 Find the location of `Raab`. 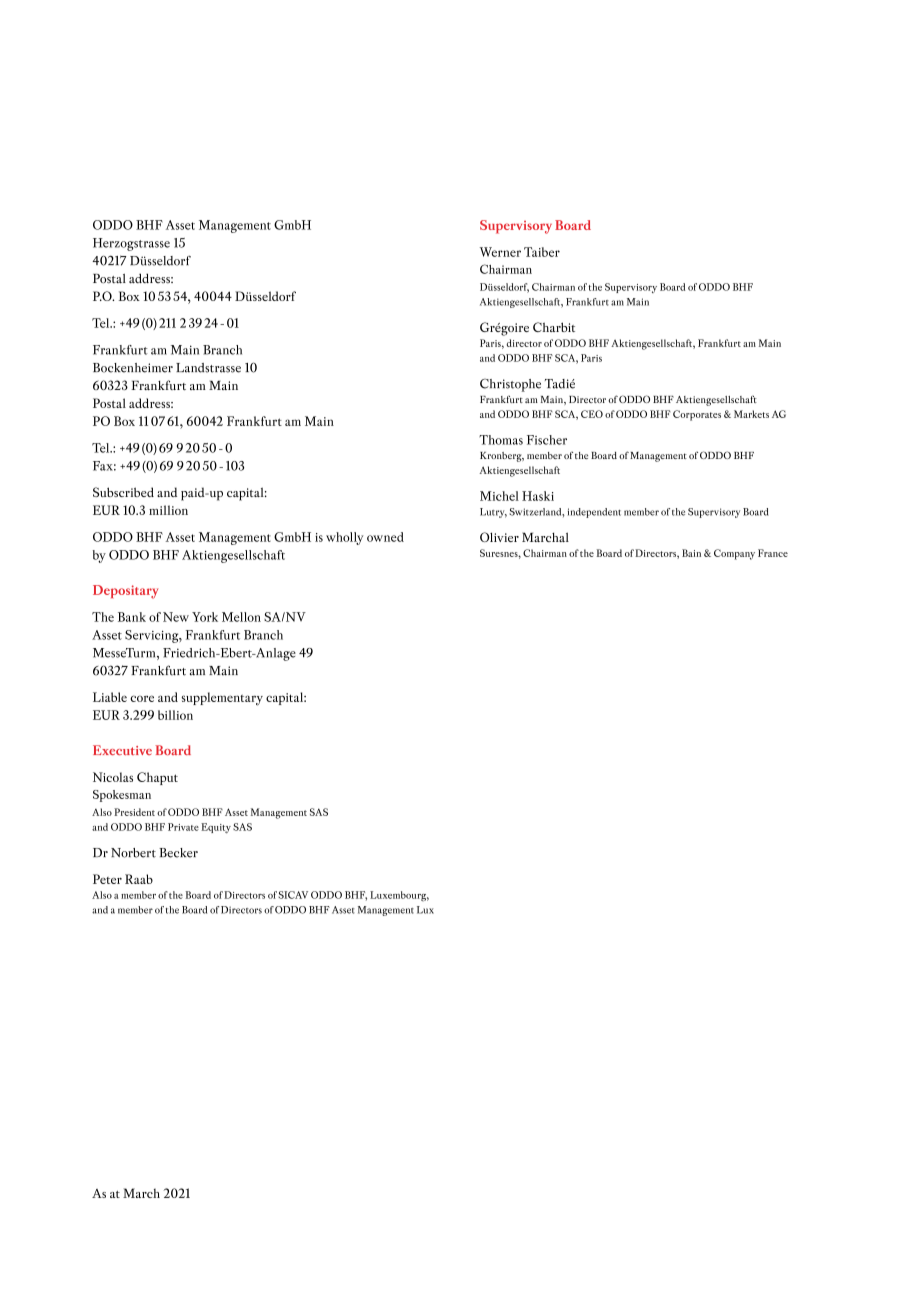

Raab is located at coordinates (139, 879).
